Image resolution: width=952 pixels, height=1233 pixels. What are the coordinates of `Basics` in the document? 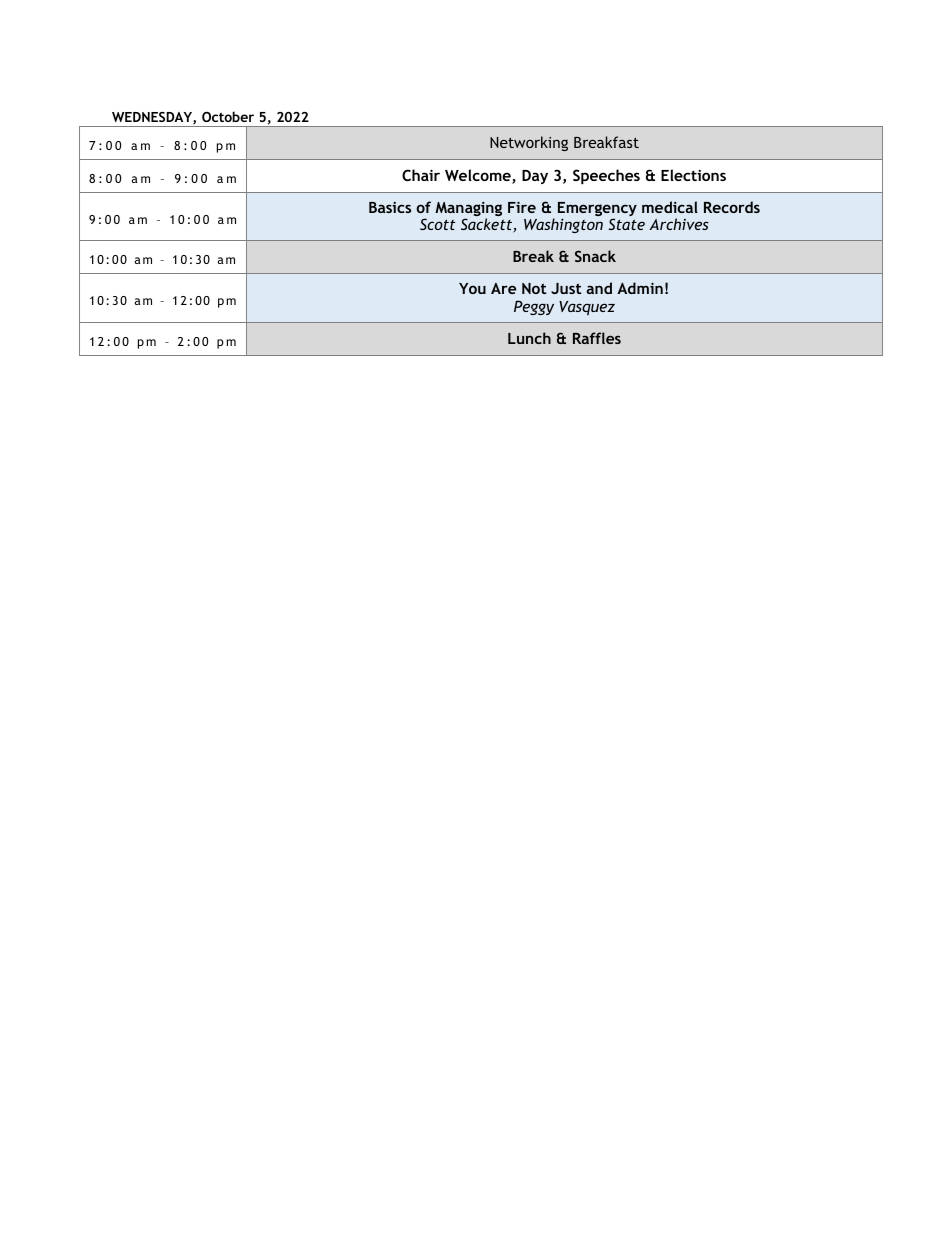 It's located at (390, 207).
